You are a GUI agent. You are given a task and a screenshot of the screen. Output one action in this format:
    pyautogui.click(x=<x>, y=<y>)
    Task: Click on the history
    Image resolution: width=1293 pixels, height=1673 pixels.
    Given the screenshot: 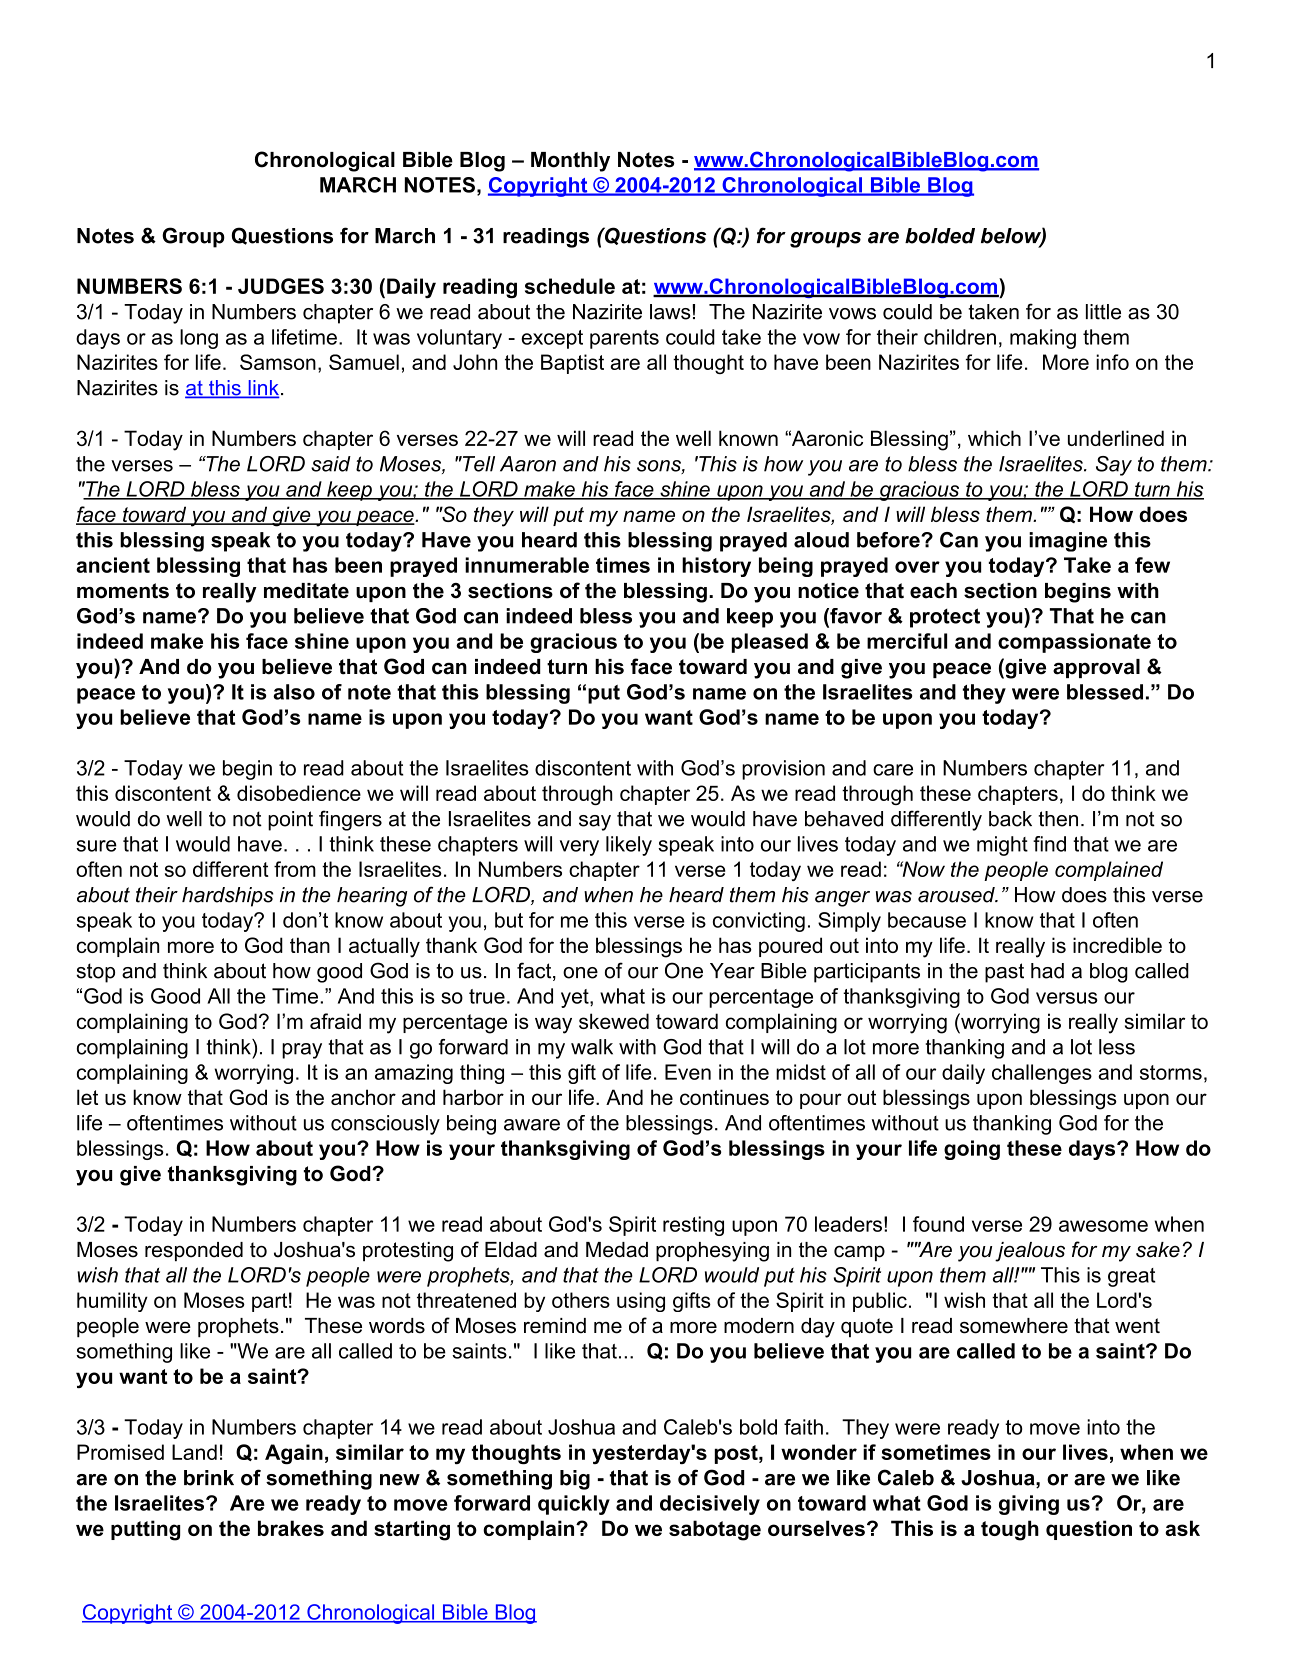 What is the action you would take?
    pyautogui.click(x=716, y=567)
